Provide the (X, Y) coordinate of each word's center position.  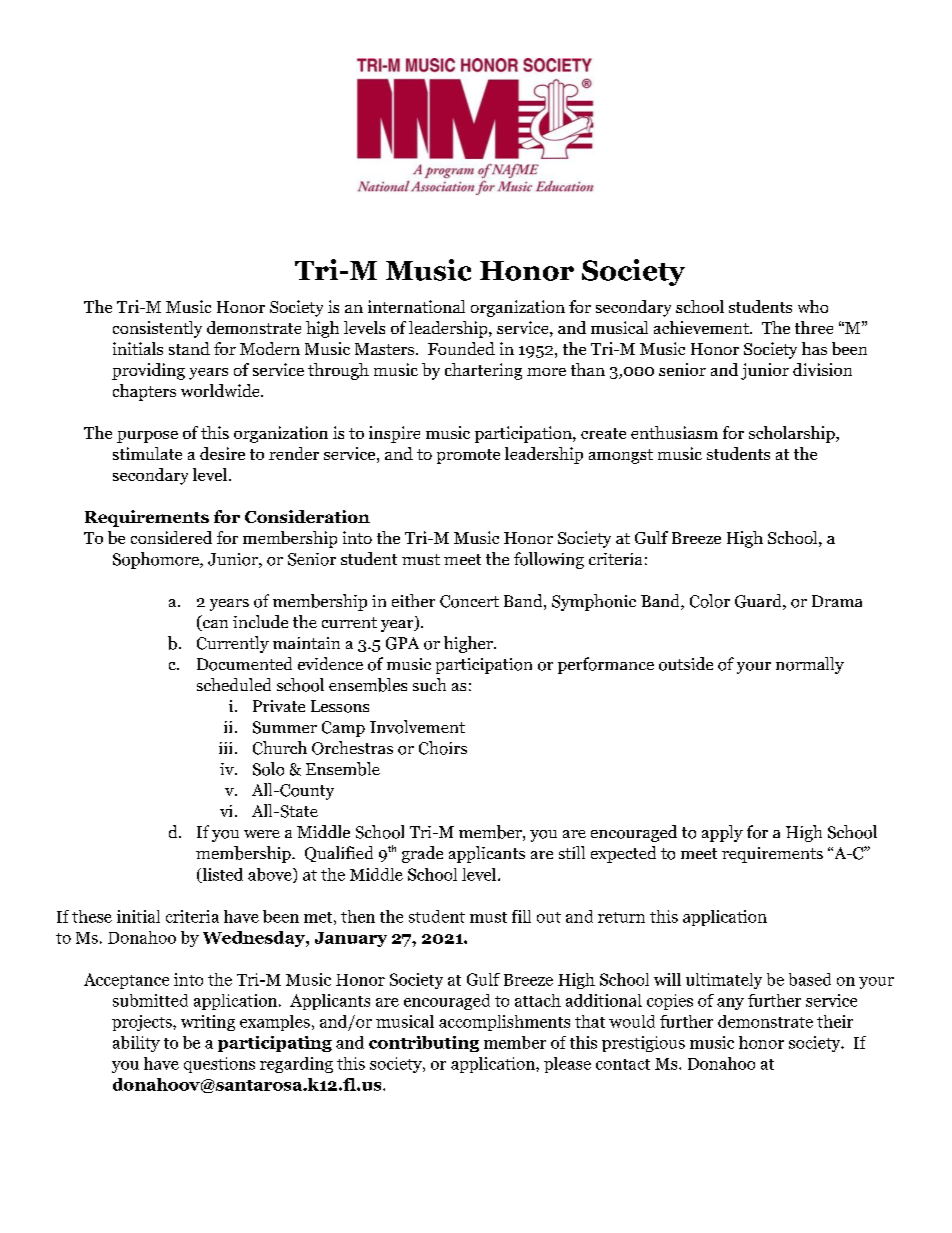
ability (136, 1044)
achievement (702, 327)
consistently (157, 329)
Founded (461, 348)
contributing (424, 1044)
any (730, 1004)
